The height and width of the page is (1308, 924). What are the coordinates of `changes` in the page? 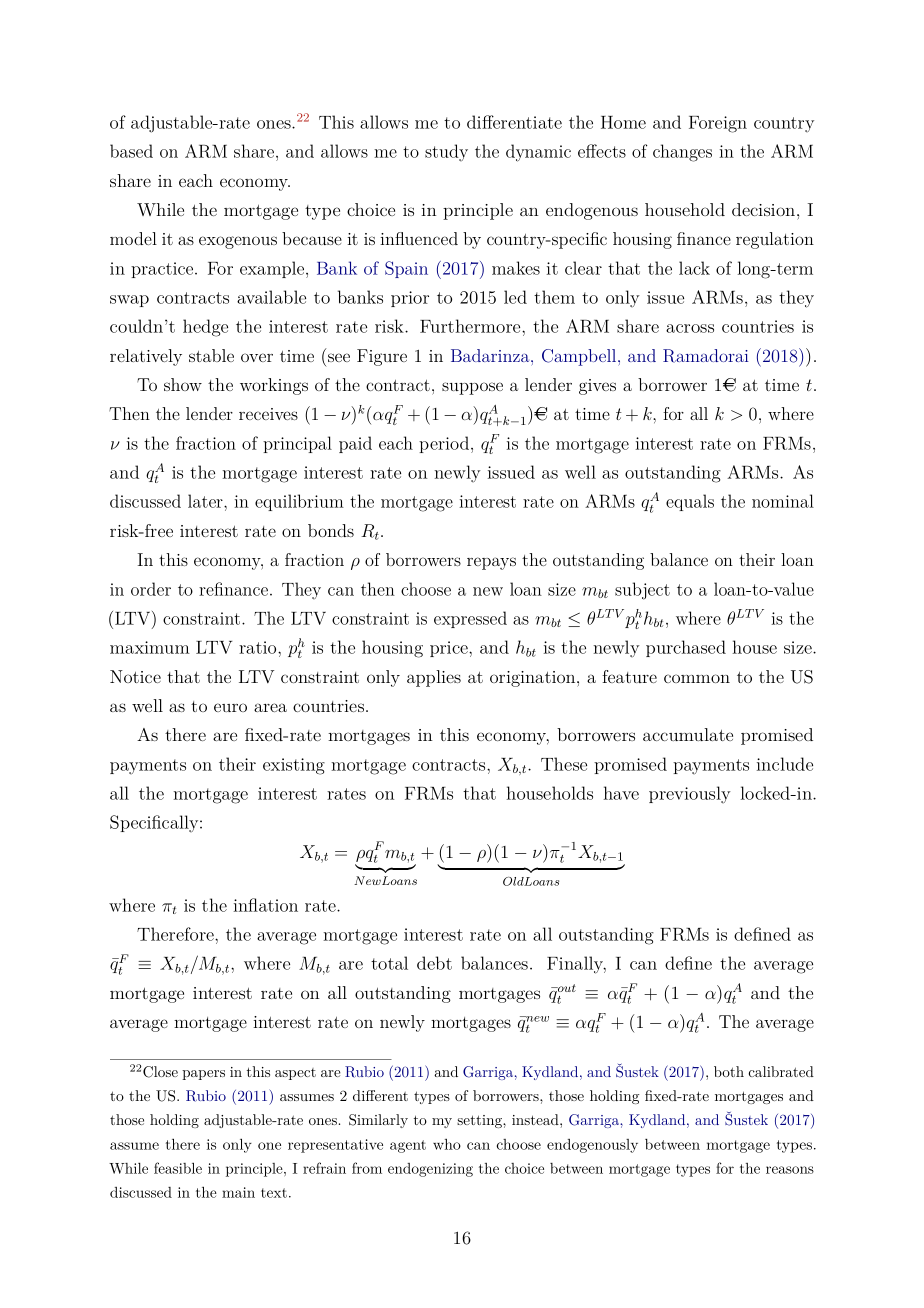 It's located at (682, 153).
